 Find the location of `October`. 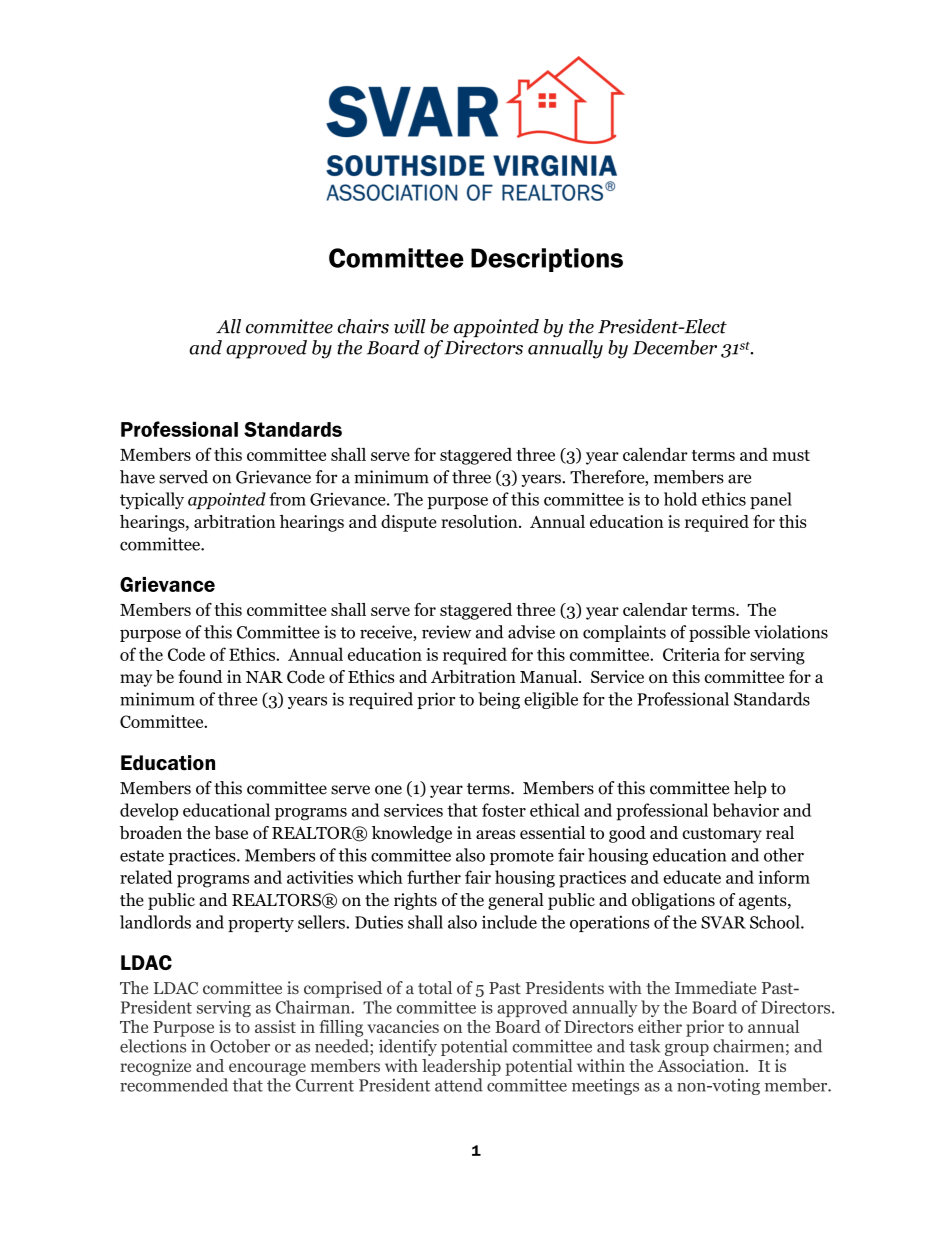

October is located at coordinates (240, 1046).
